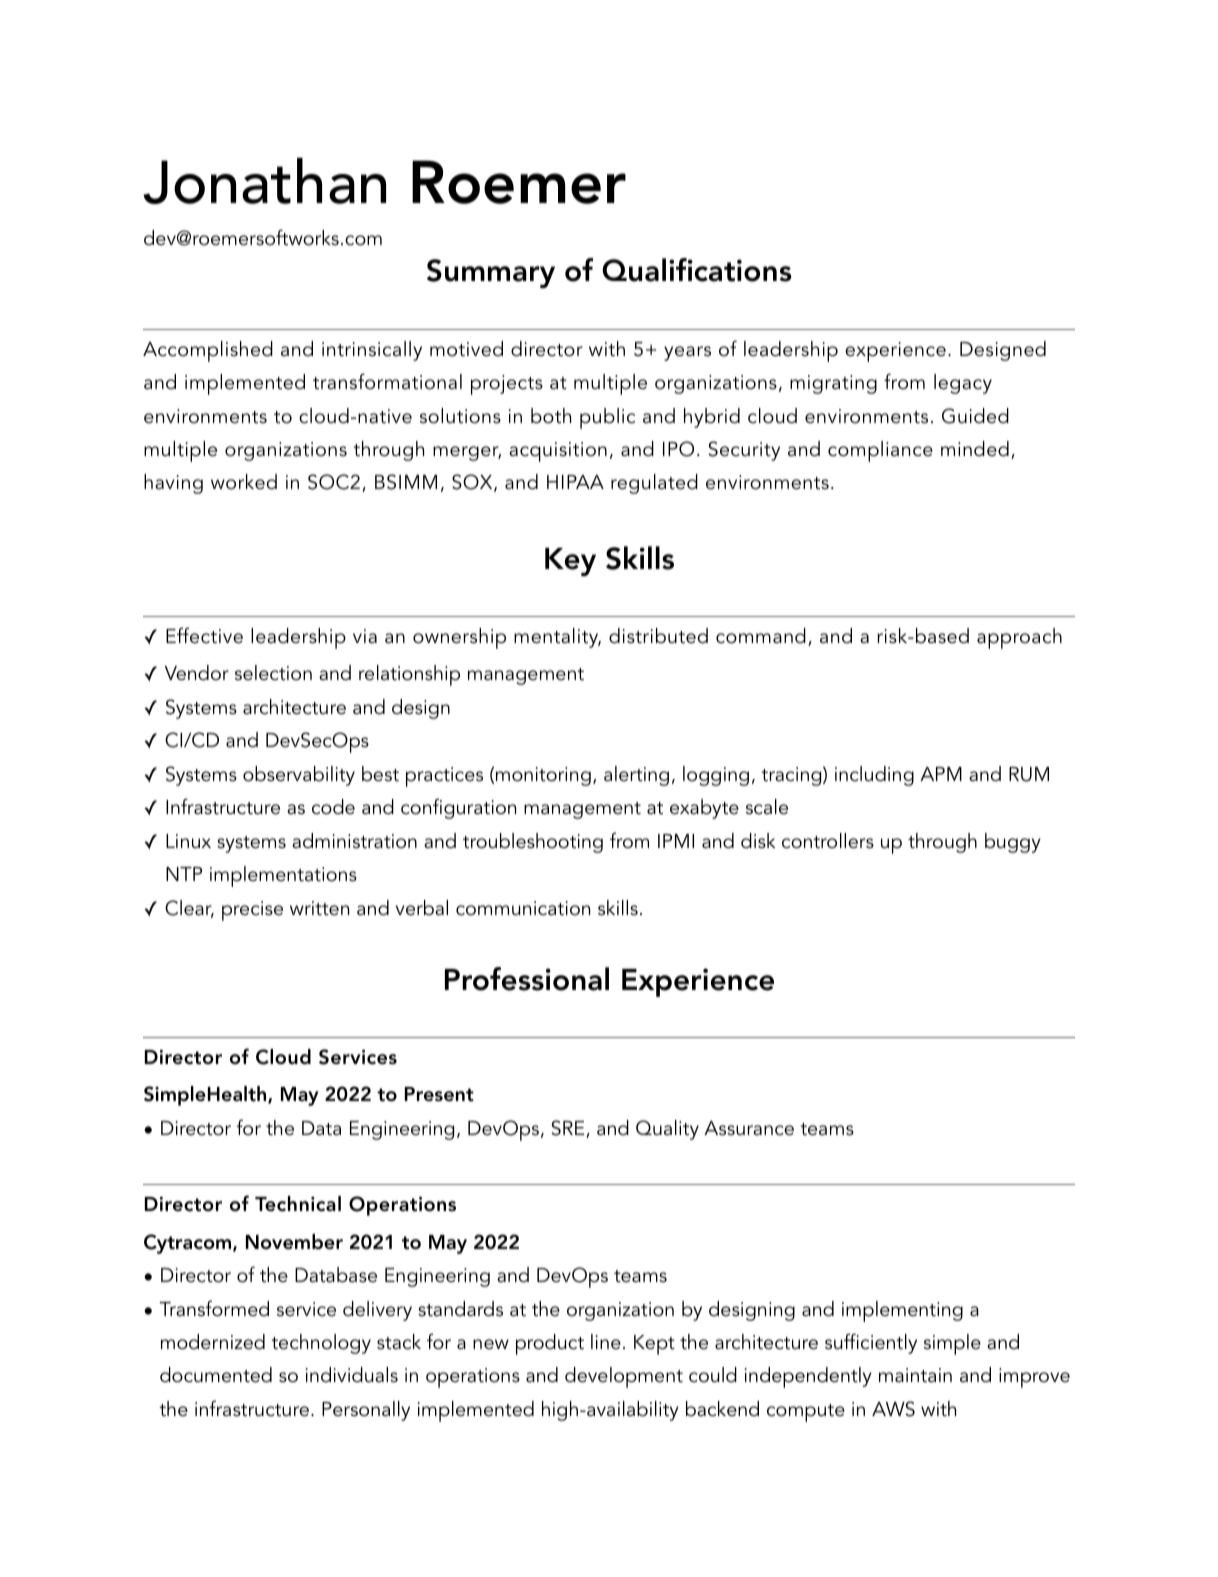 The image size is (1218, 1577). I want to click on documented, so click(216, 1375).
